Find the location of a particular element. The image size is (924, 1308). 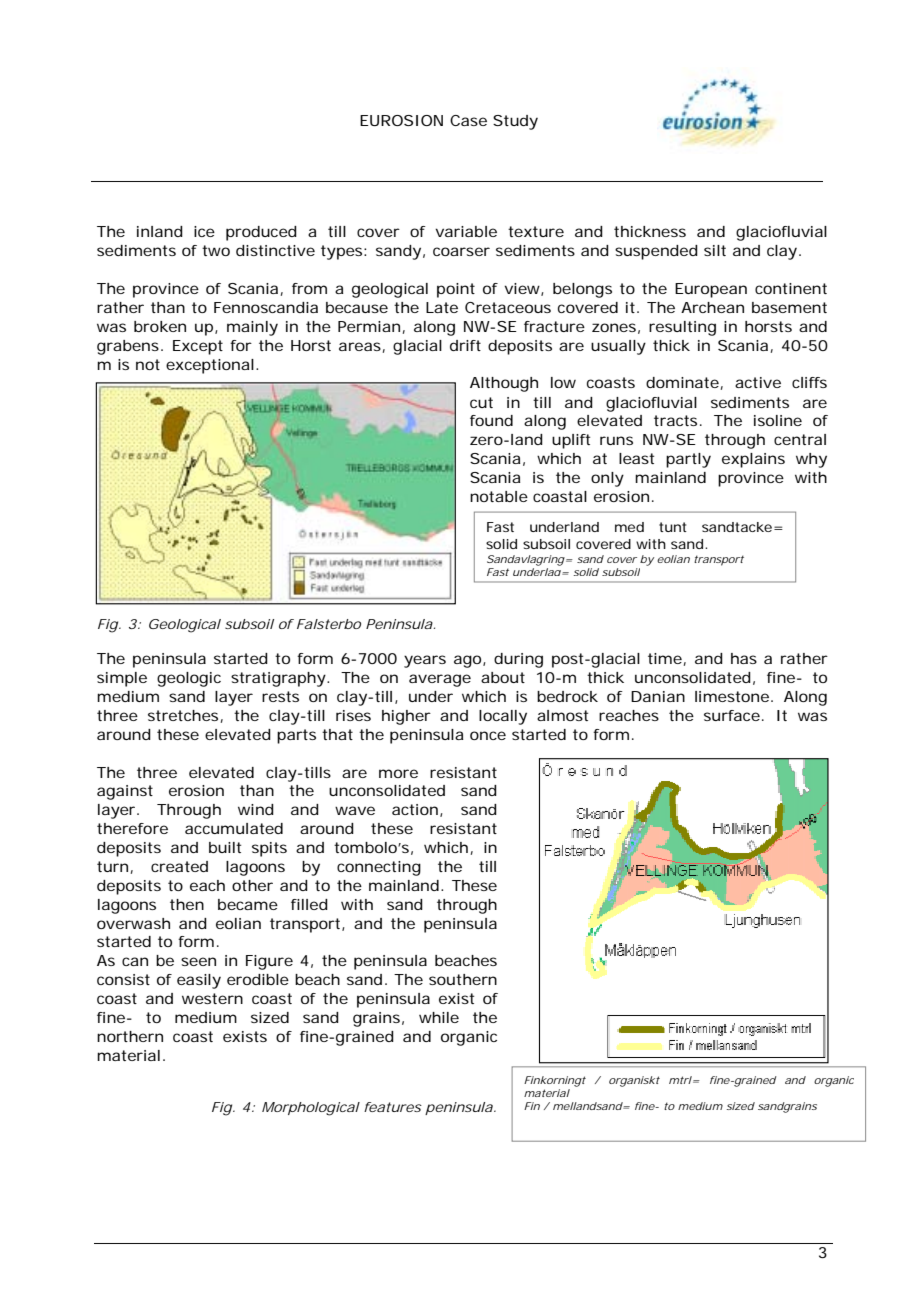

has is located at coordinates (744, 658).
